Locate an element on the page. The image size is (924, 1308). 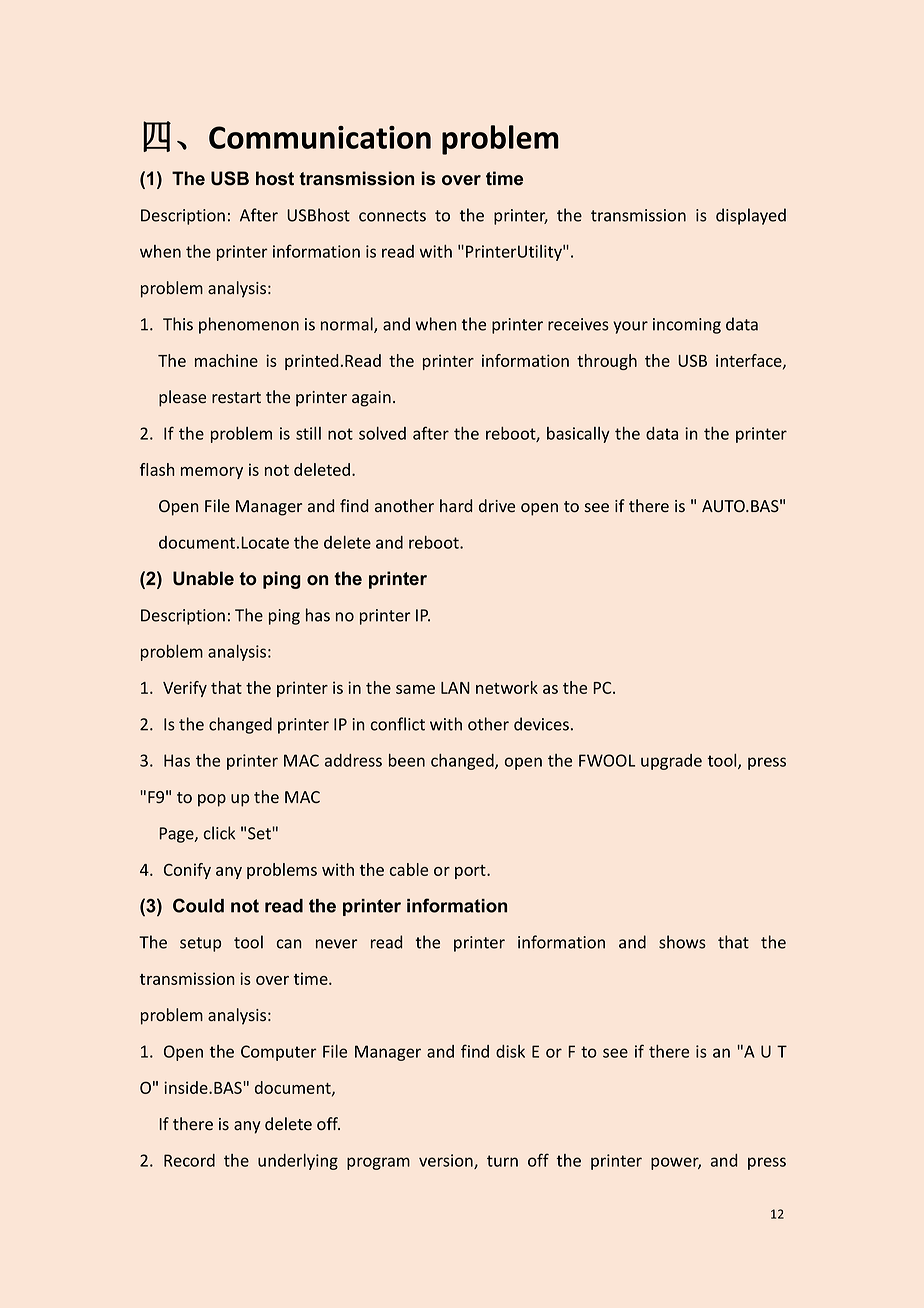
connects is located at coordinates (392, 216).
